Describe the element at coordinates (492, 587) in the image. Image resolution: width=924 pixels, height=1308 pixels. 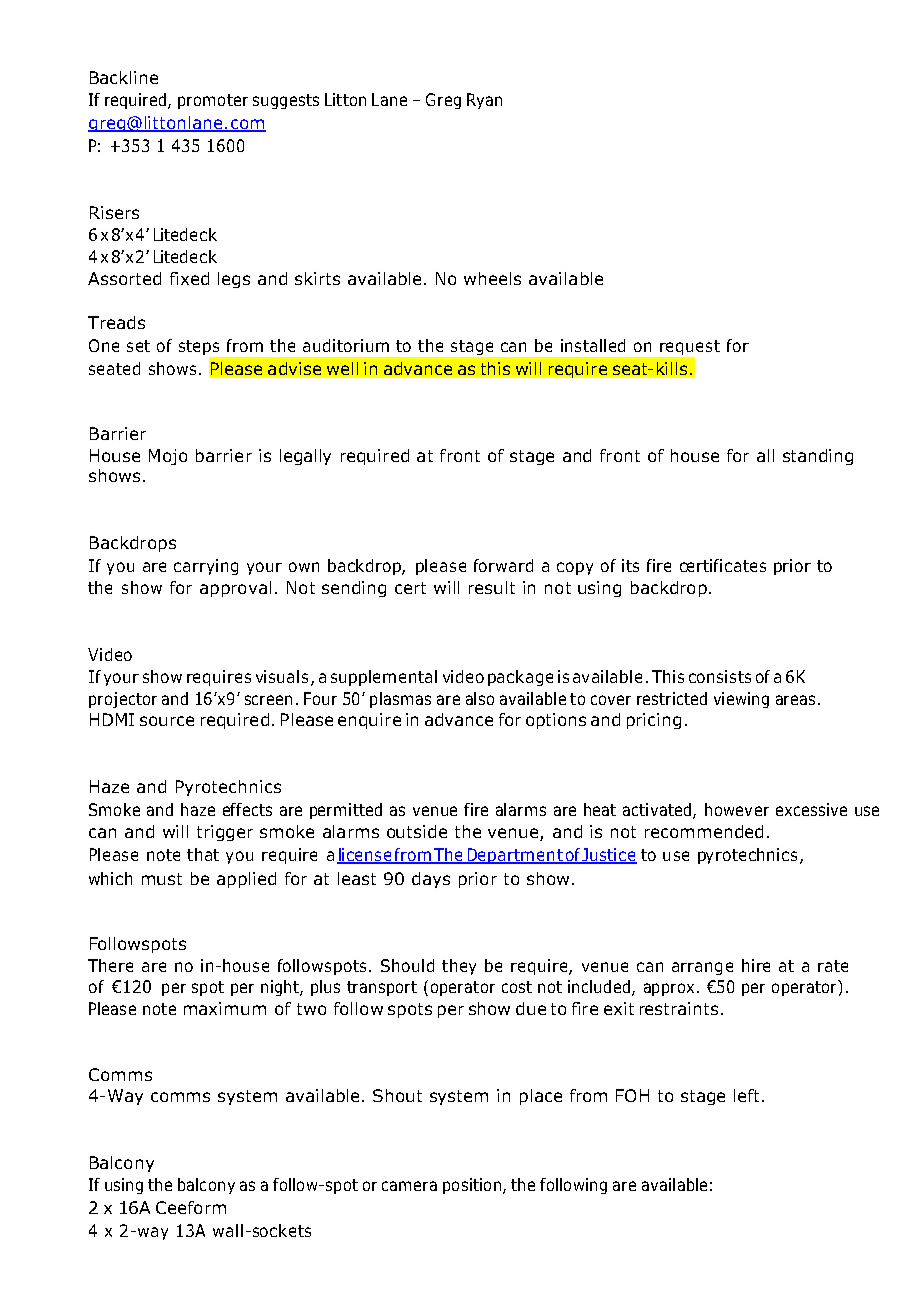
I see `result` at that location.
